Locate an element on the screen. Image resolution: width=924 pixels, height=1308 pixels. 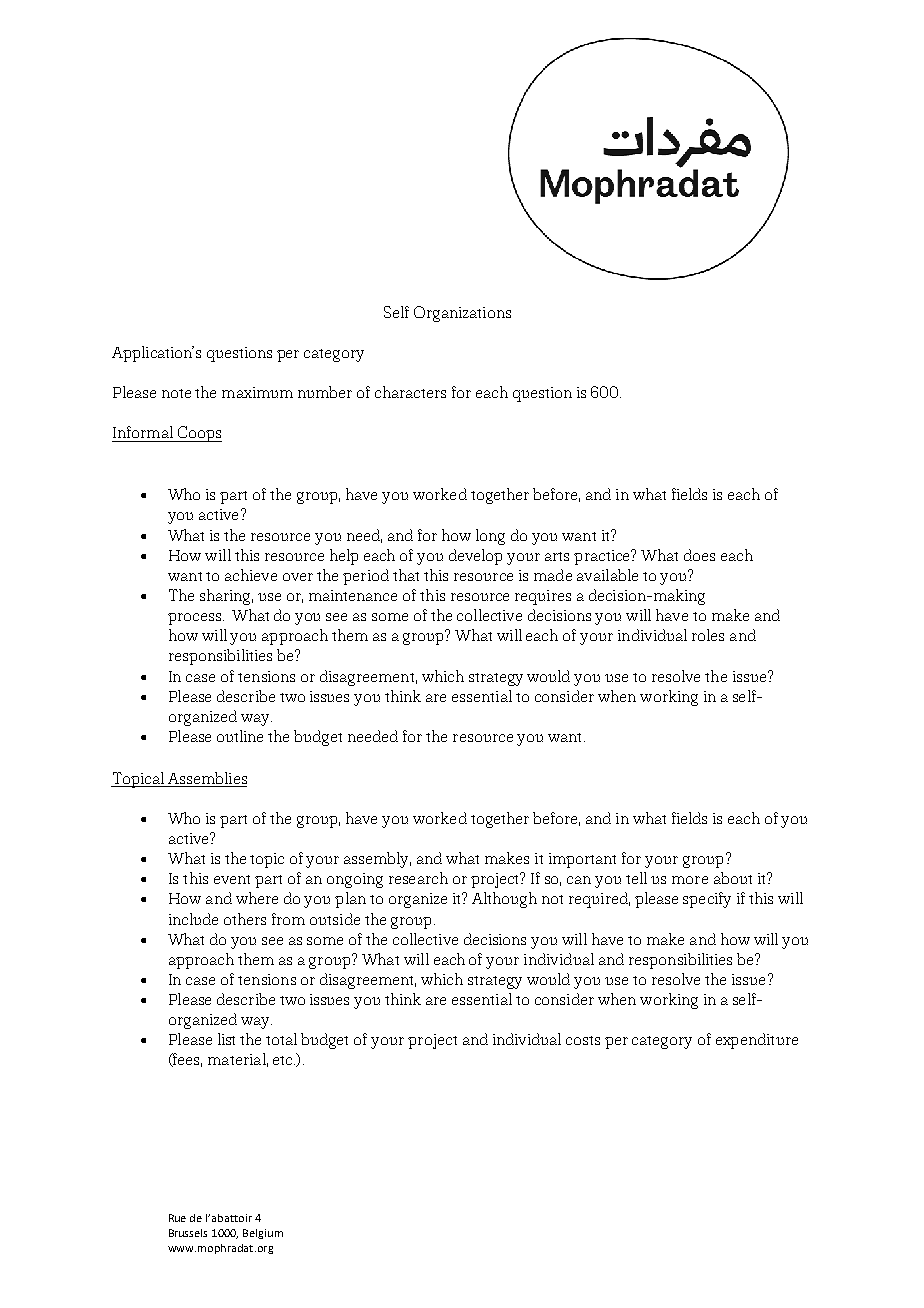
more is located at coordinates (690, 880).
